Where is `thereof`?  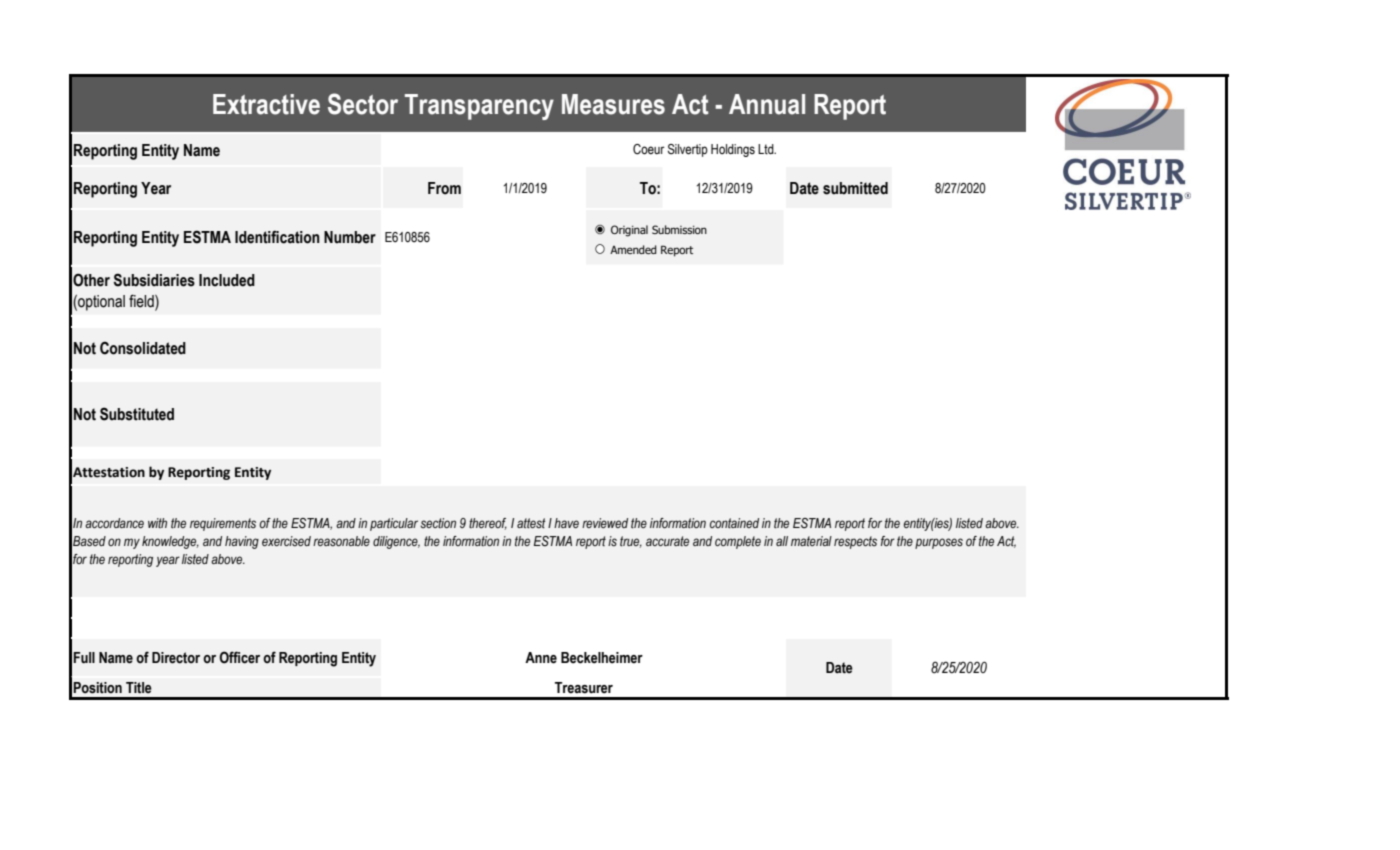 thereof is located at coordinates (488, 524).
